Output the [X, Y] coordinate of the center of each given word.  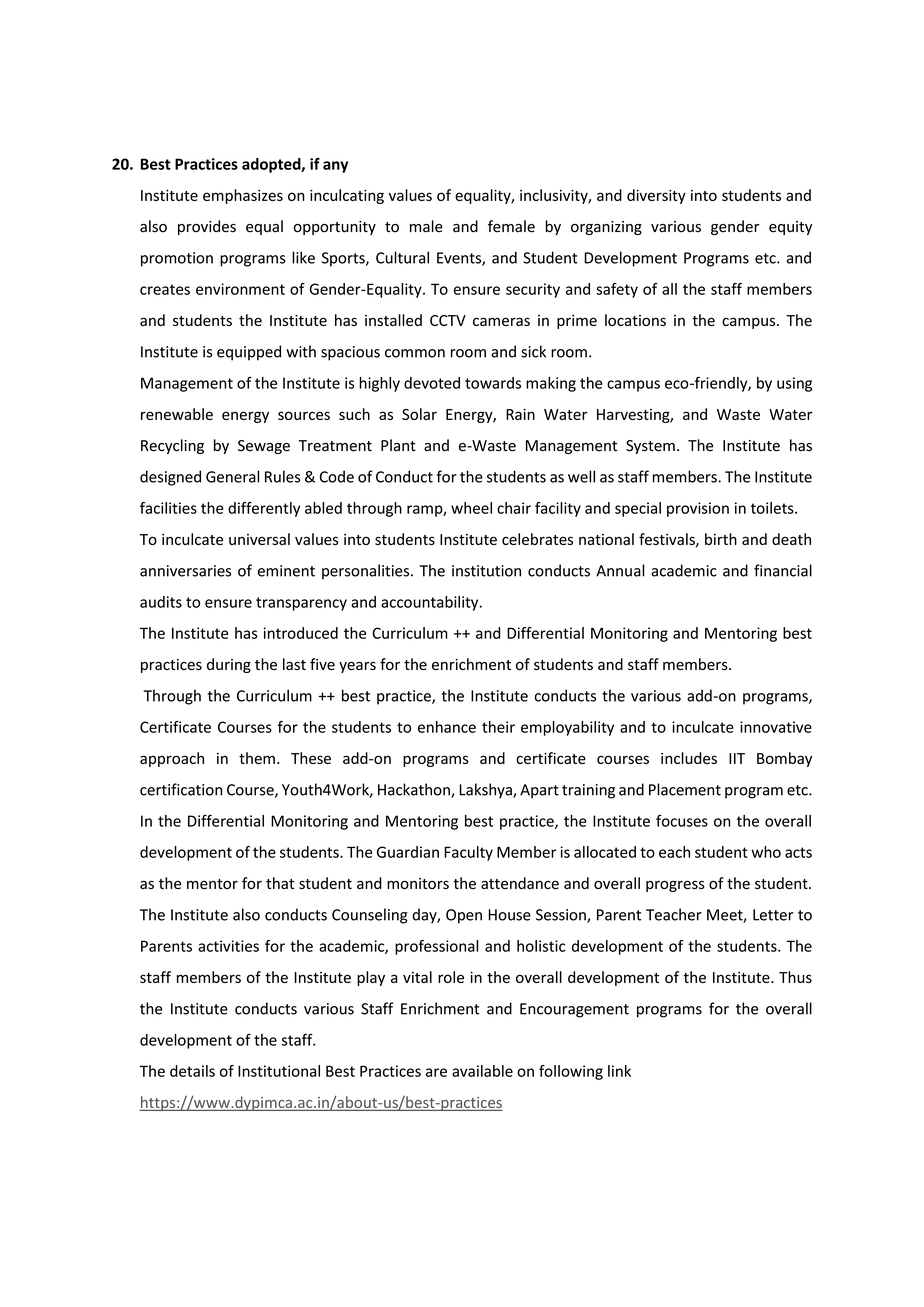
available [482, 1071]
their [498, 727]
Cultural [402, 257]
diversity [656, 196]
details [192, 1071]
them [257, 758]
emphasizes [243, 196]
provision [698, 509]
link [619, 1071]
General [232, 476]
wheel [471, 508]
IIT [737, 758]
